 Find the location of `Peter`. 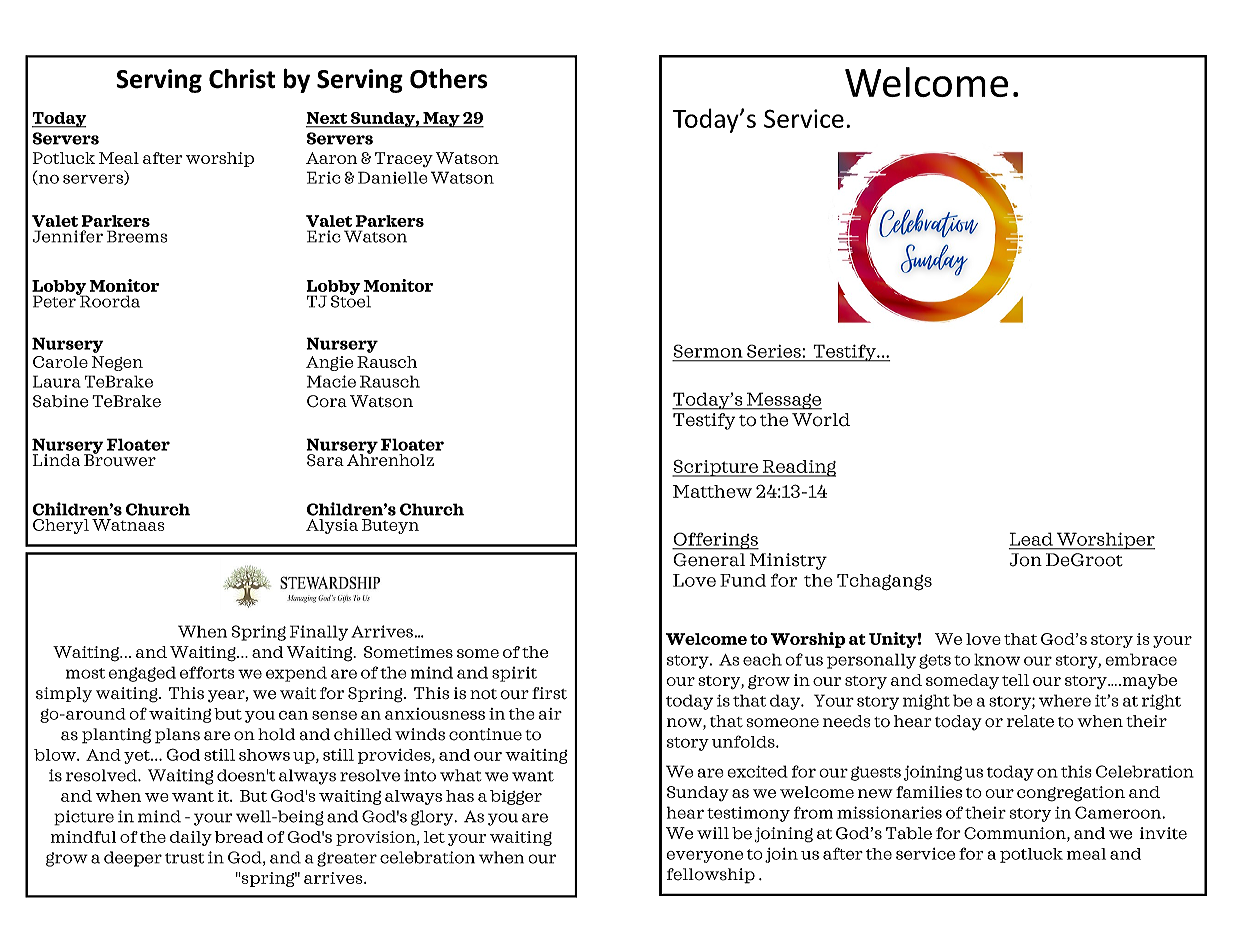

Peter is located at coordinates (55, 300).
